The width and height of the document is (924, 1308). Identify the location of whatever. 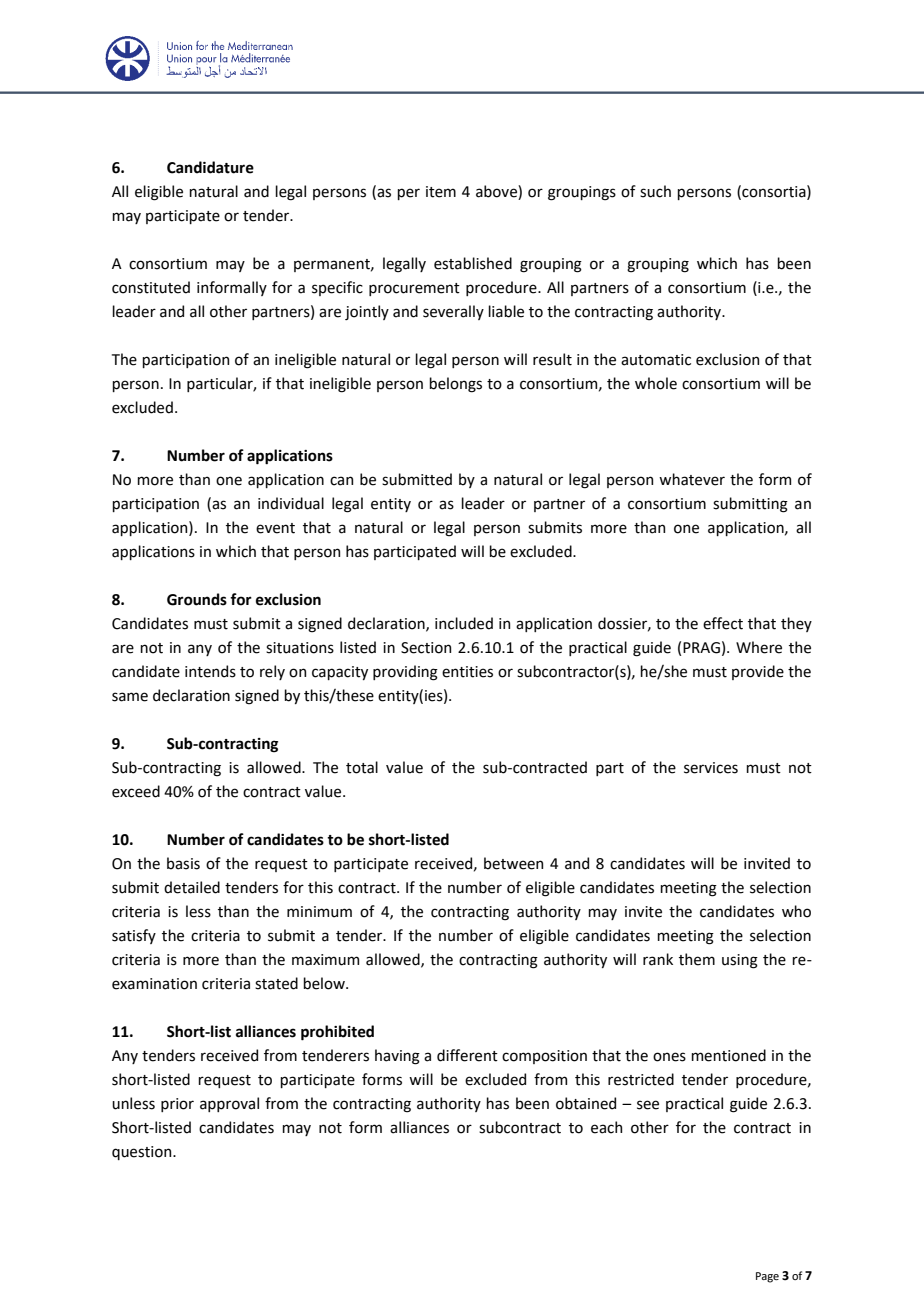
(692, 479).
